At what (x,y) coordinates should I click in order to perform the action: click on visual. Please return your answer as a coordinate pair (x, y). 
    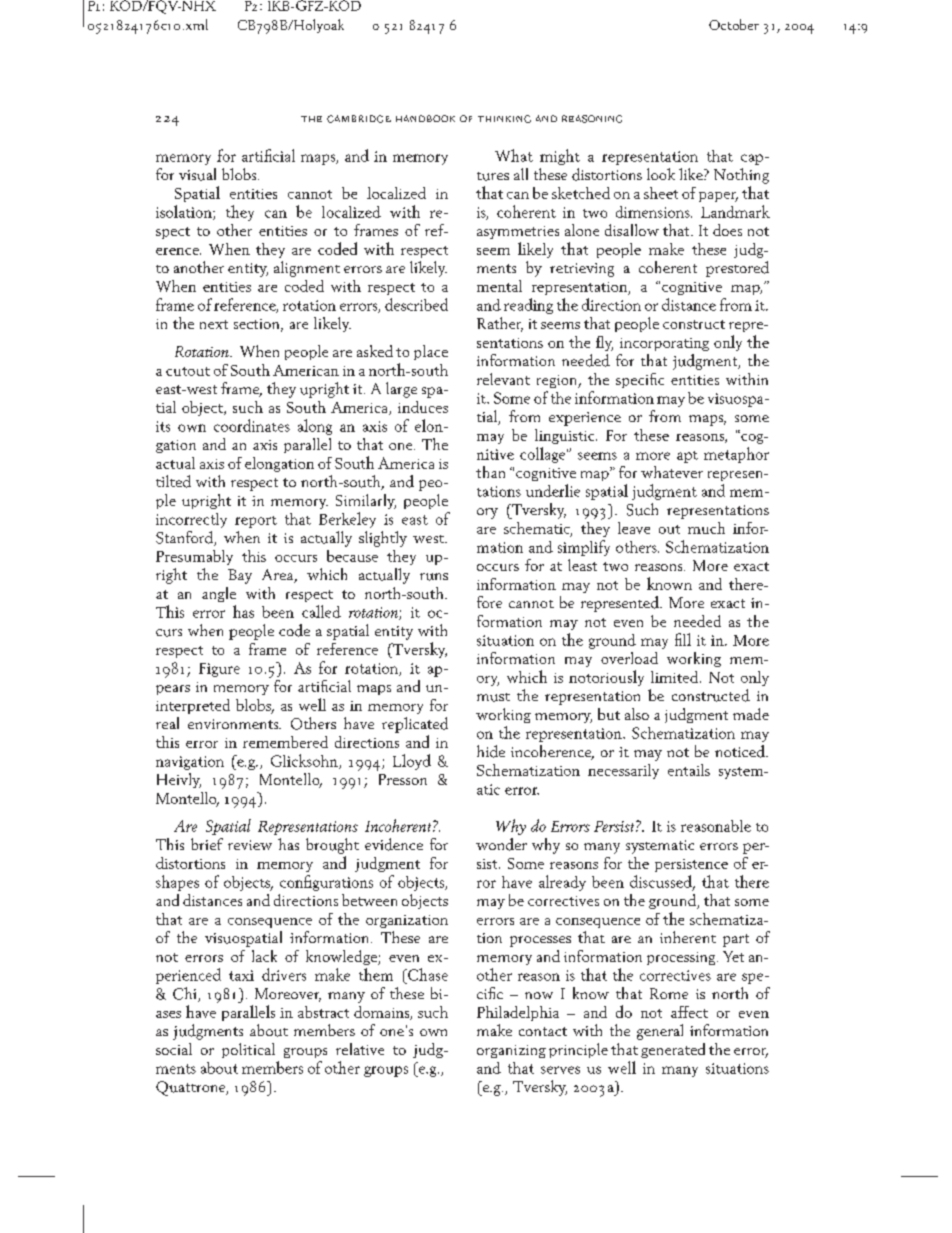
    Looking at the image, I should click on (197, 174).
